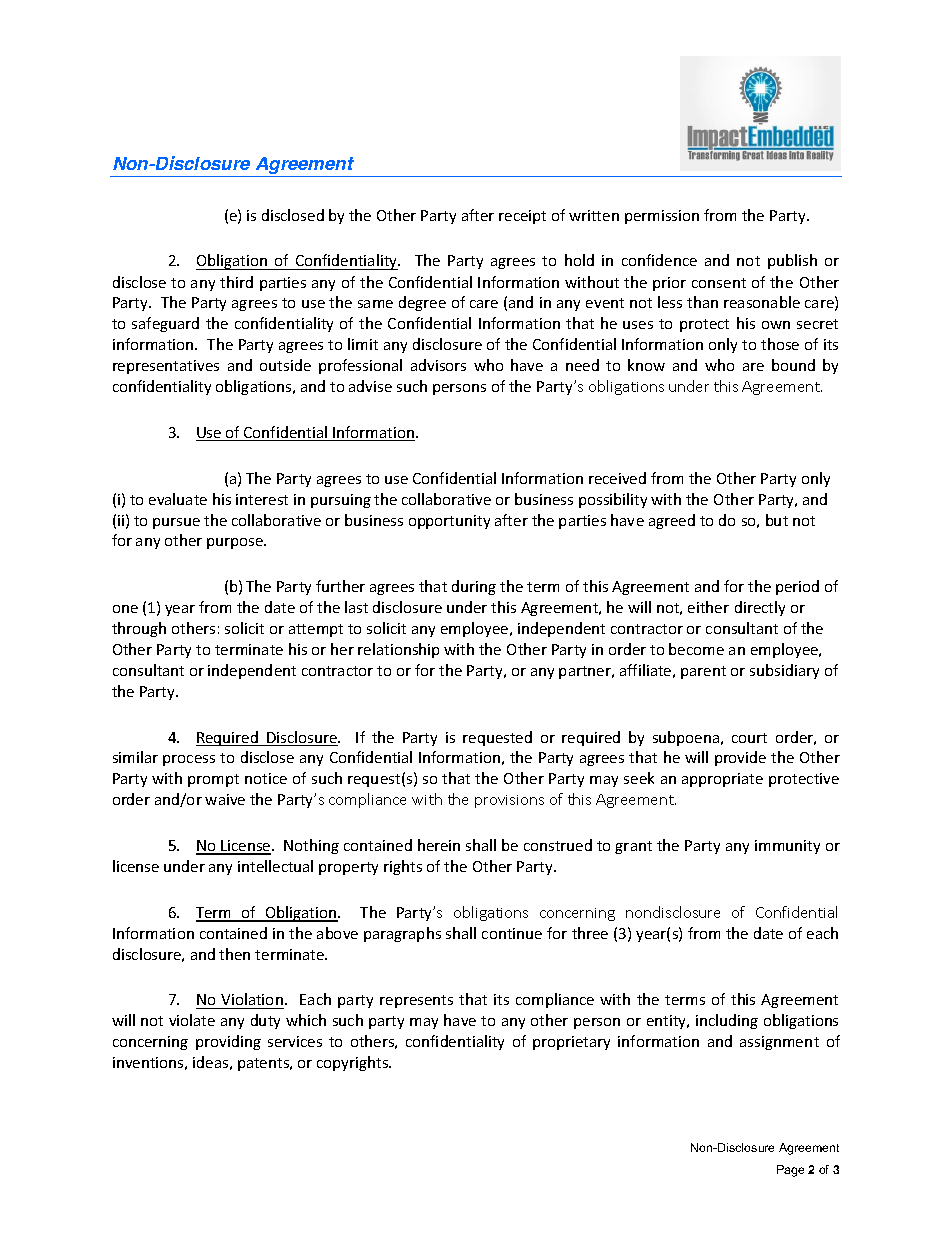 This image has height=1233, width=952. Describe the element at coordinates (522, 217) in the image. I see `receipt` at that location.
